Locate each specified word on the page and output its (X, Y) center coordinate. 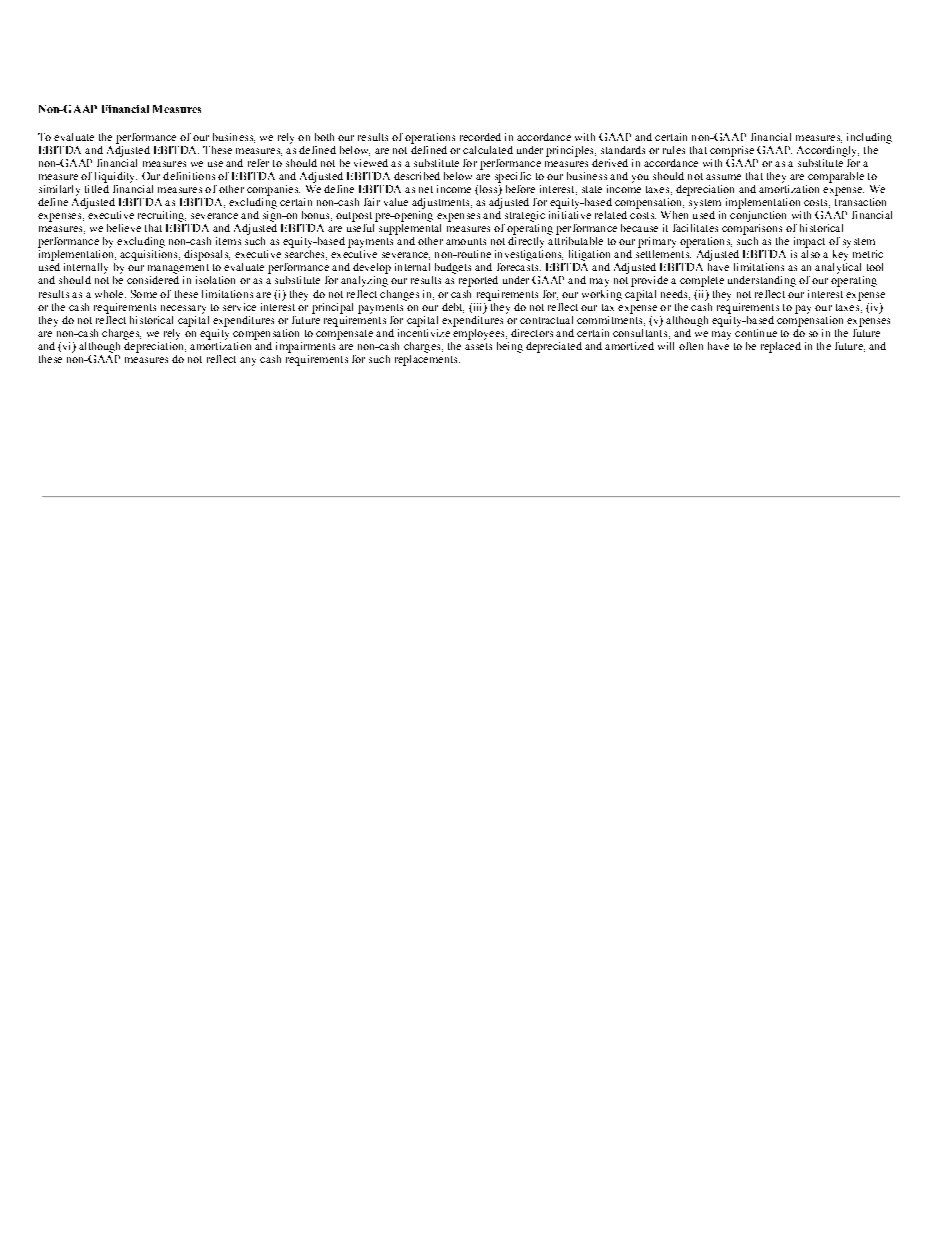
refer (258, 163)
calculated (488, 150)
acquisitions (150, 254)
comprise (732, 151)
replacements (427, 359)
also (810, 252)
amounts (466, 241)
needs (675, 295)
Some (144, 294)
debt (453, 308)
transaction (860, 200)
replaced (781, 347)
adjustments (442, 203)
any (248, 361)
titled (97, 187)
